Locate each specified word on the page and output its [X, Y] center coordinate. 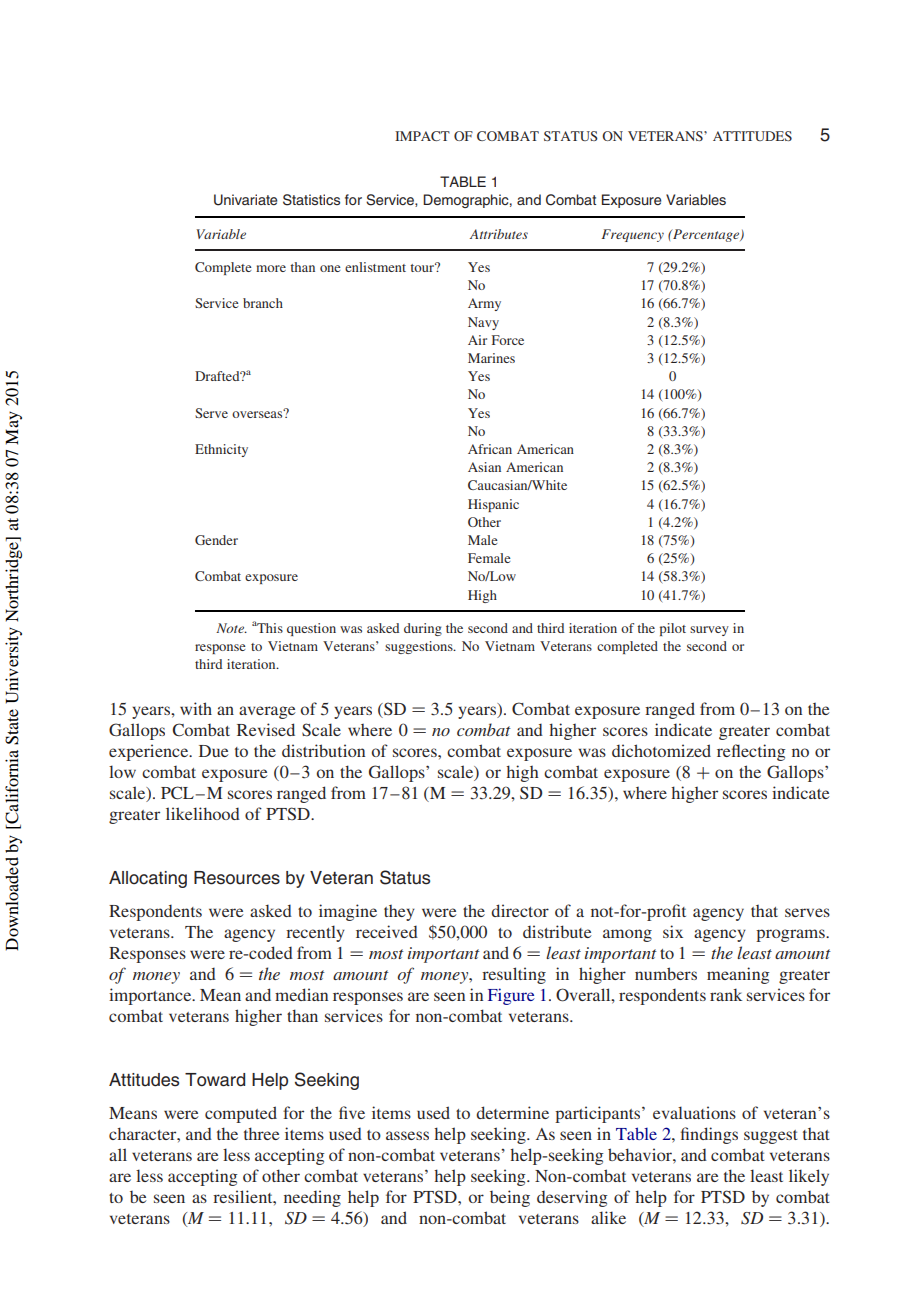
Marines [491, 358]
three [262, 1133]
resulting [514, 975]
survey [709, 631]
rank [726, 994]
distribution [323, 750]
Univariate [245, 200]
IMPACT [422, 136]
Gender [216, 540]
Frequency [633, 235]
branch [263, 303]
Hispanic [493, 505]
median [301, 994]
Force [508, 340]
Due [214, 751]
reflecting [751, 752]
